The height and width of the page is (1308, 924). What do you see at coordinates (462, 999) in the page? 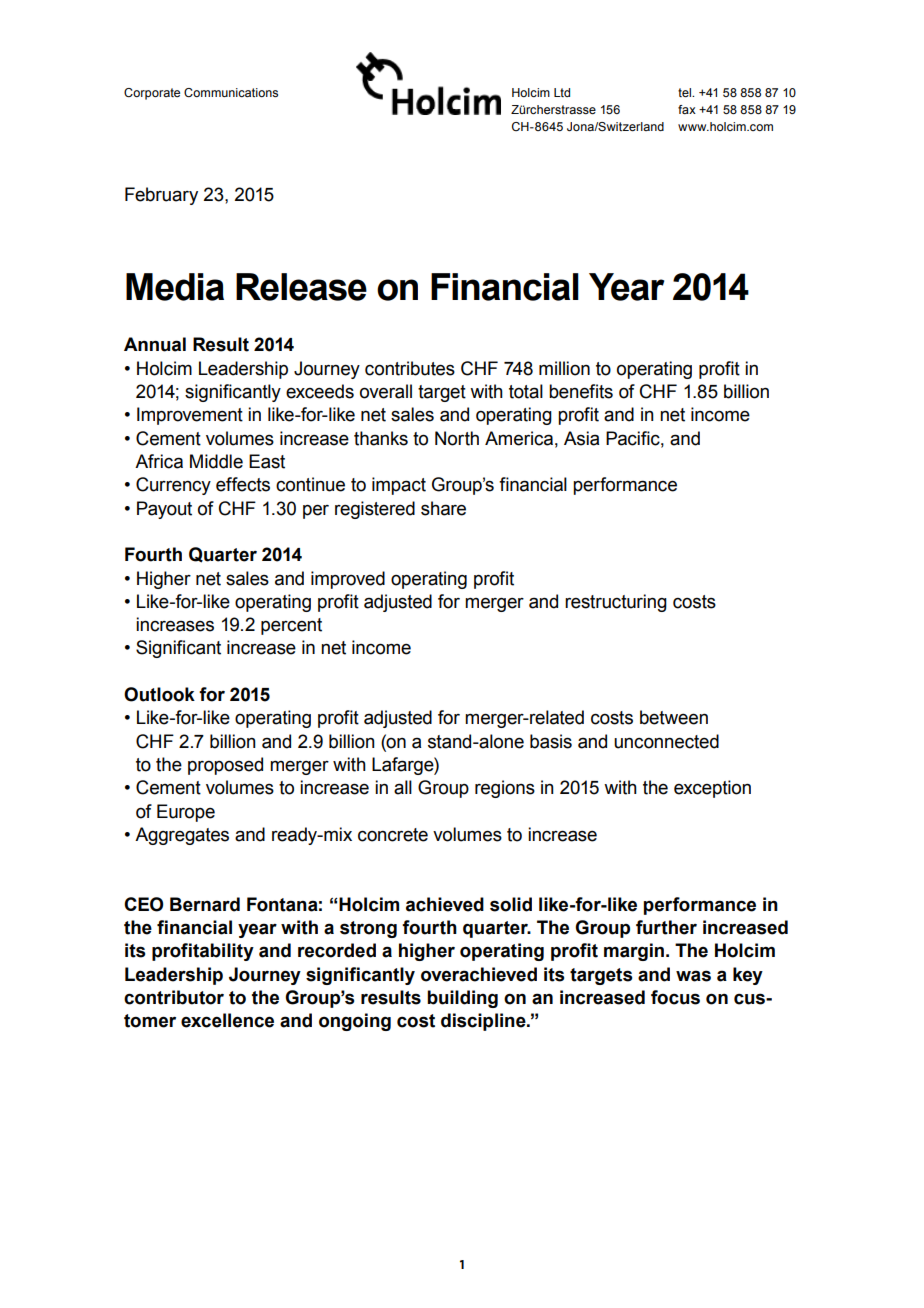
I see `building` at bounding box center [462, 999].
